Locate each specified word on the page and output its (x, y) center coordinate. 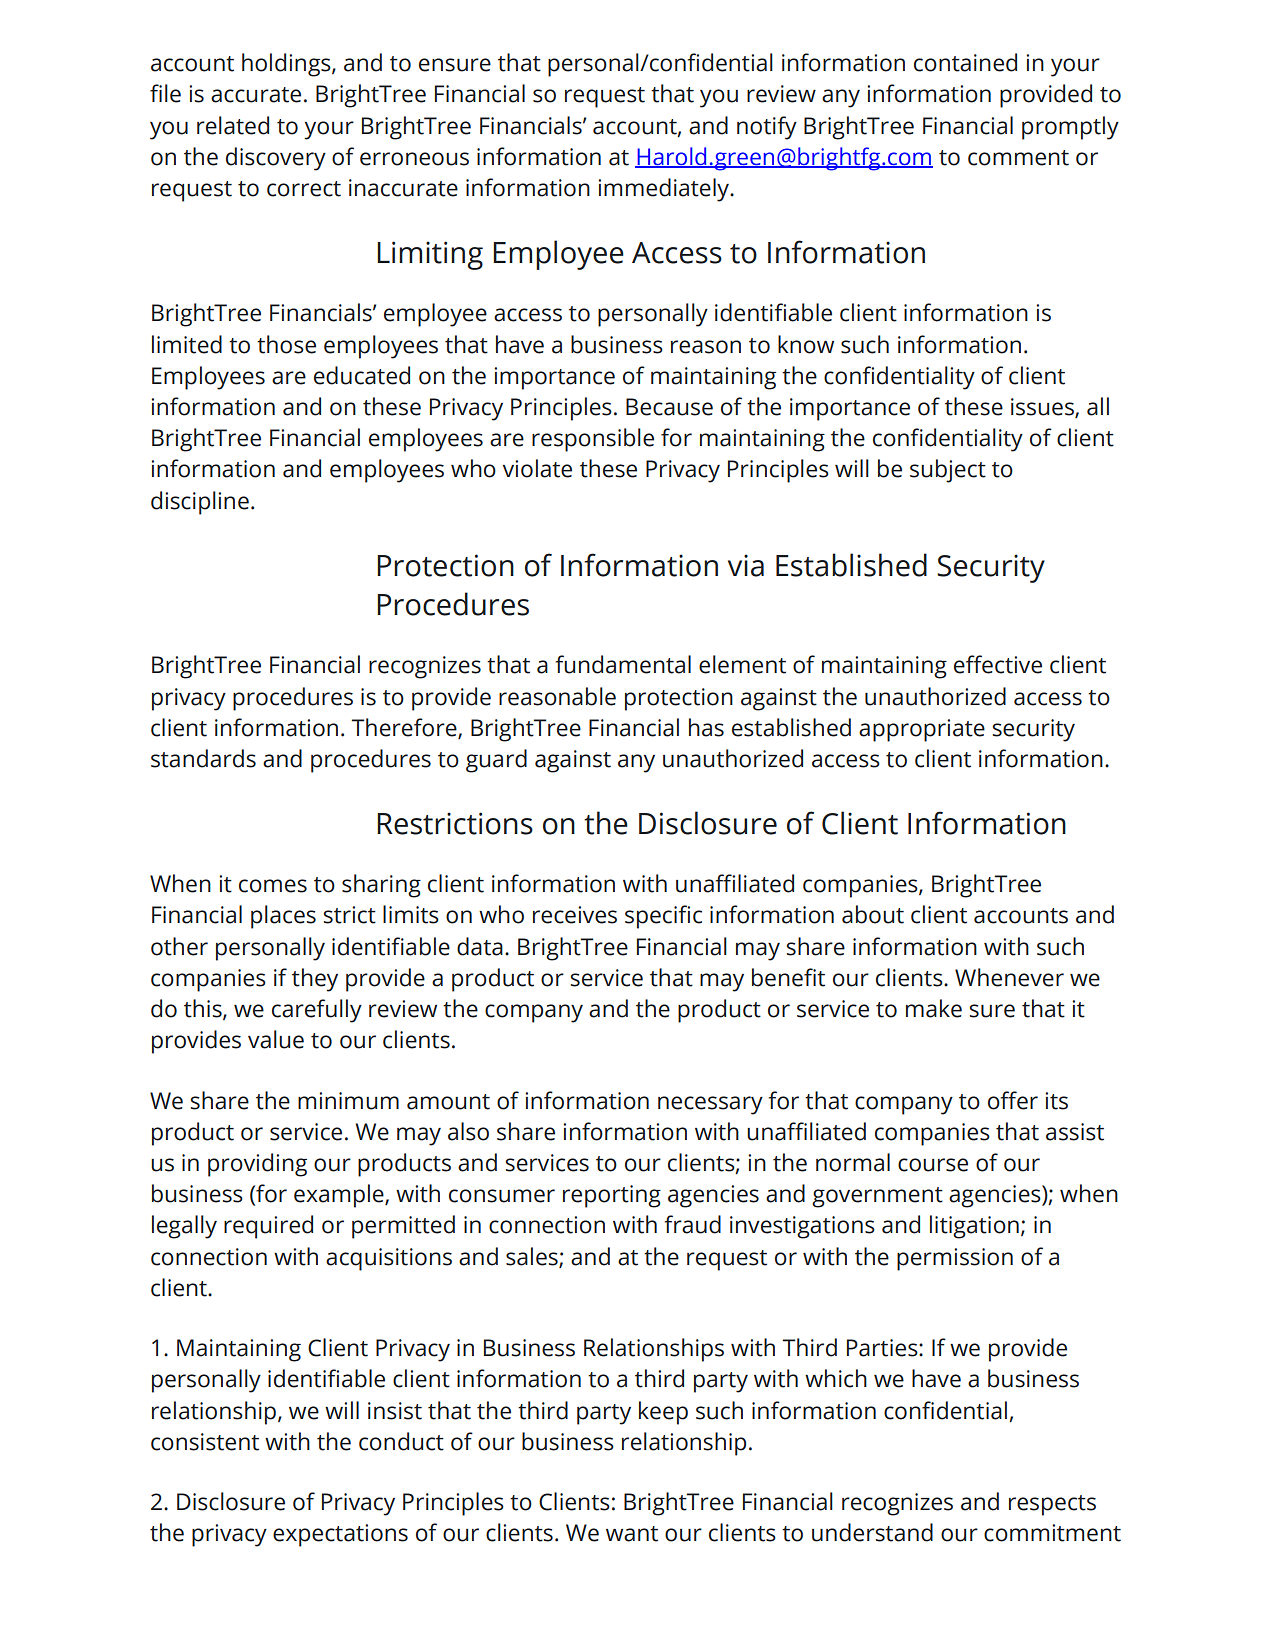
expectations (340, 1535)
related (233, 125)
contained (965, 62)
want (632, 1534)
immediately (665, 190)
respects (1052, 1505)
